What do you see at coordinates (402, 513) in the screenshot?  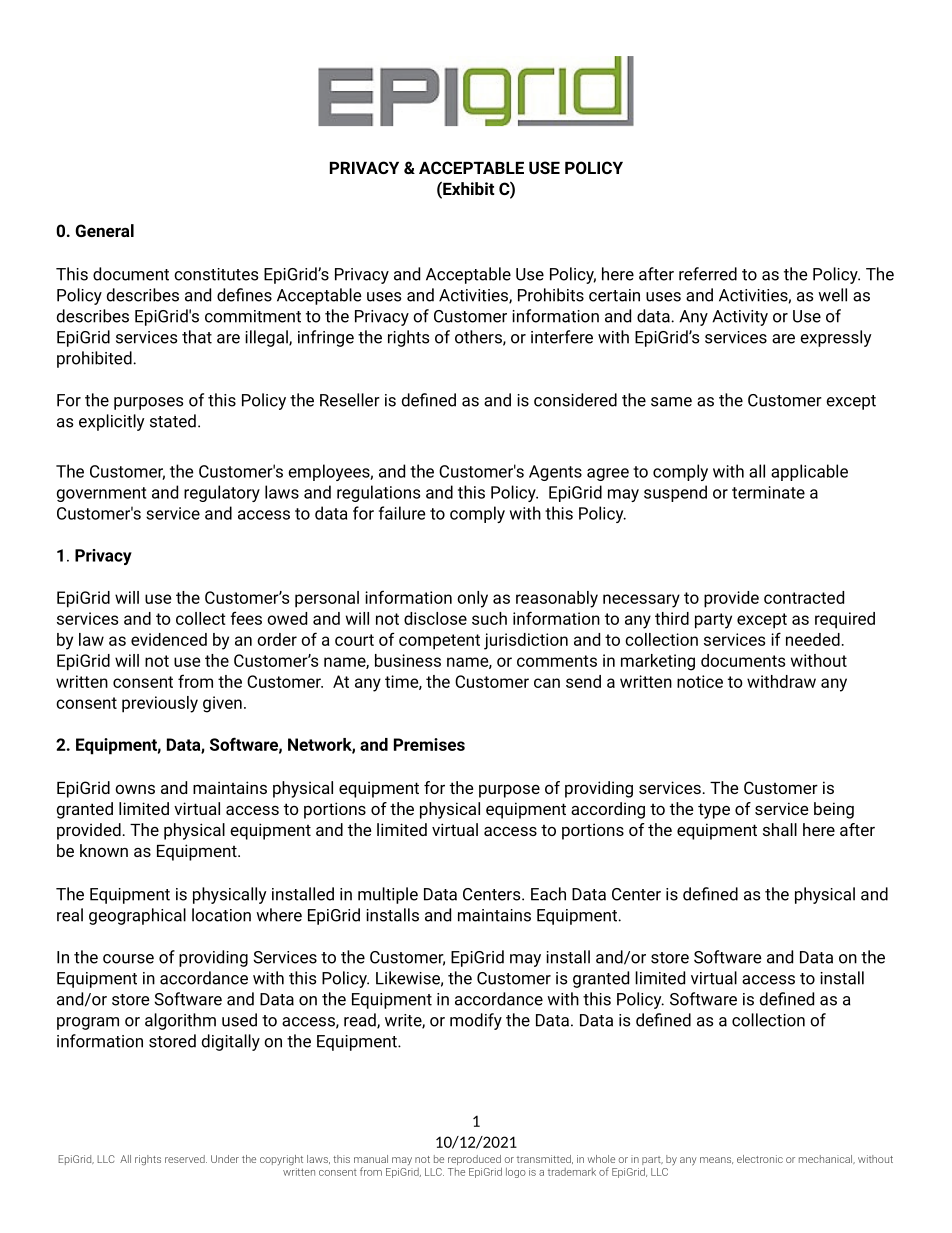 I see `failure` at bounding box center [402, 513].
